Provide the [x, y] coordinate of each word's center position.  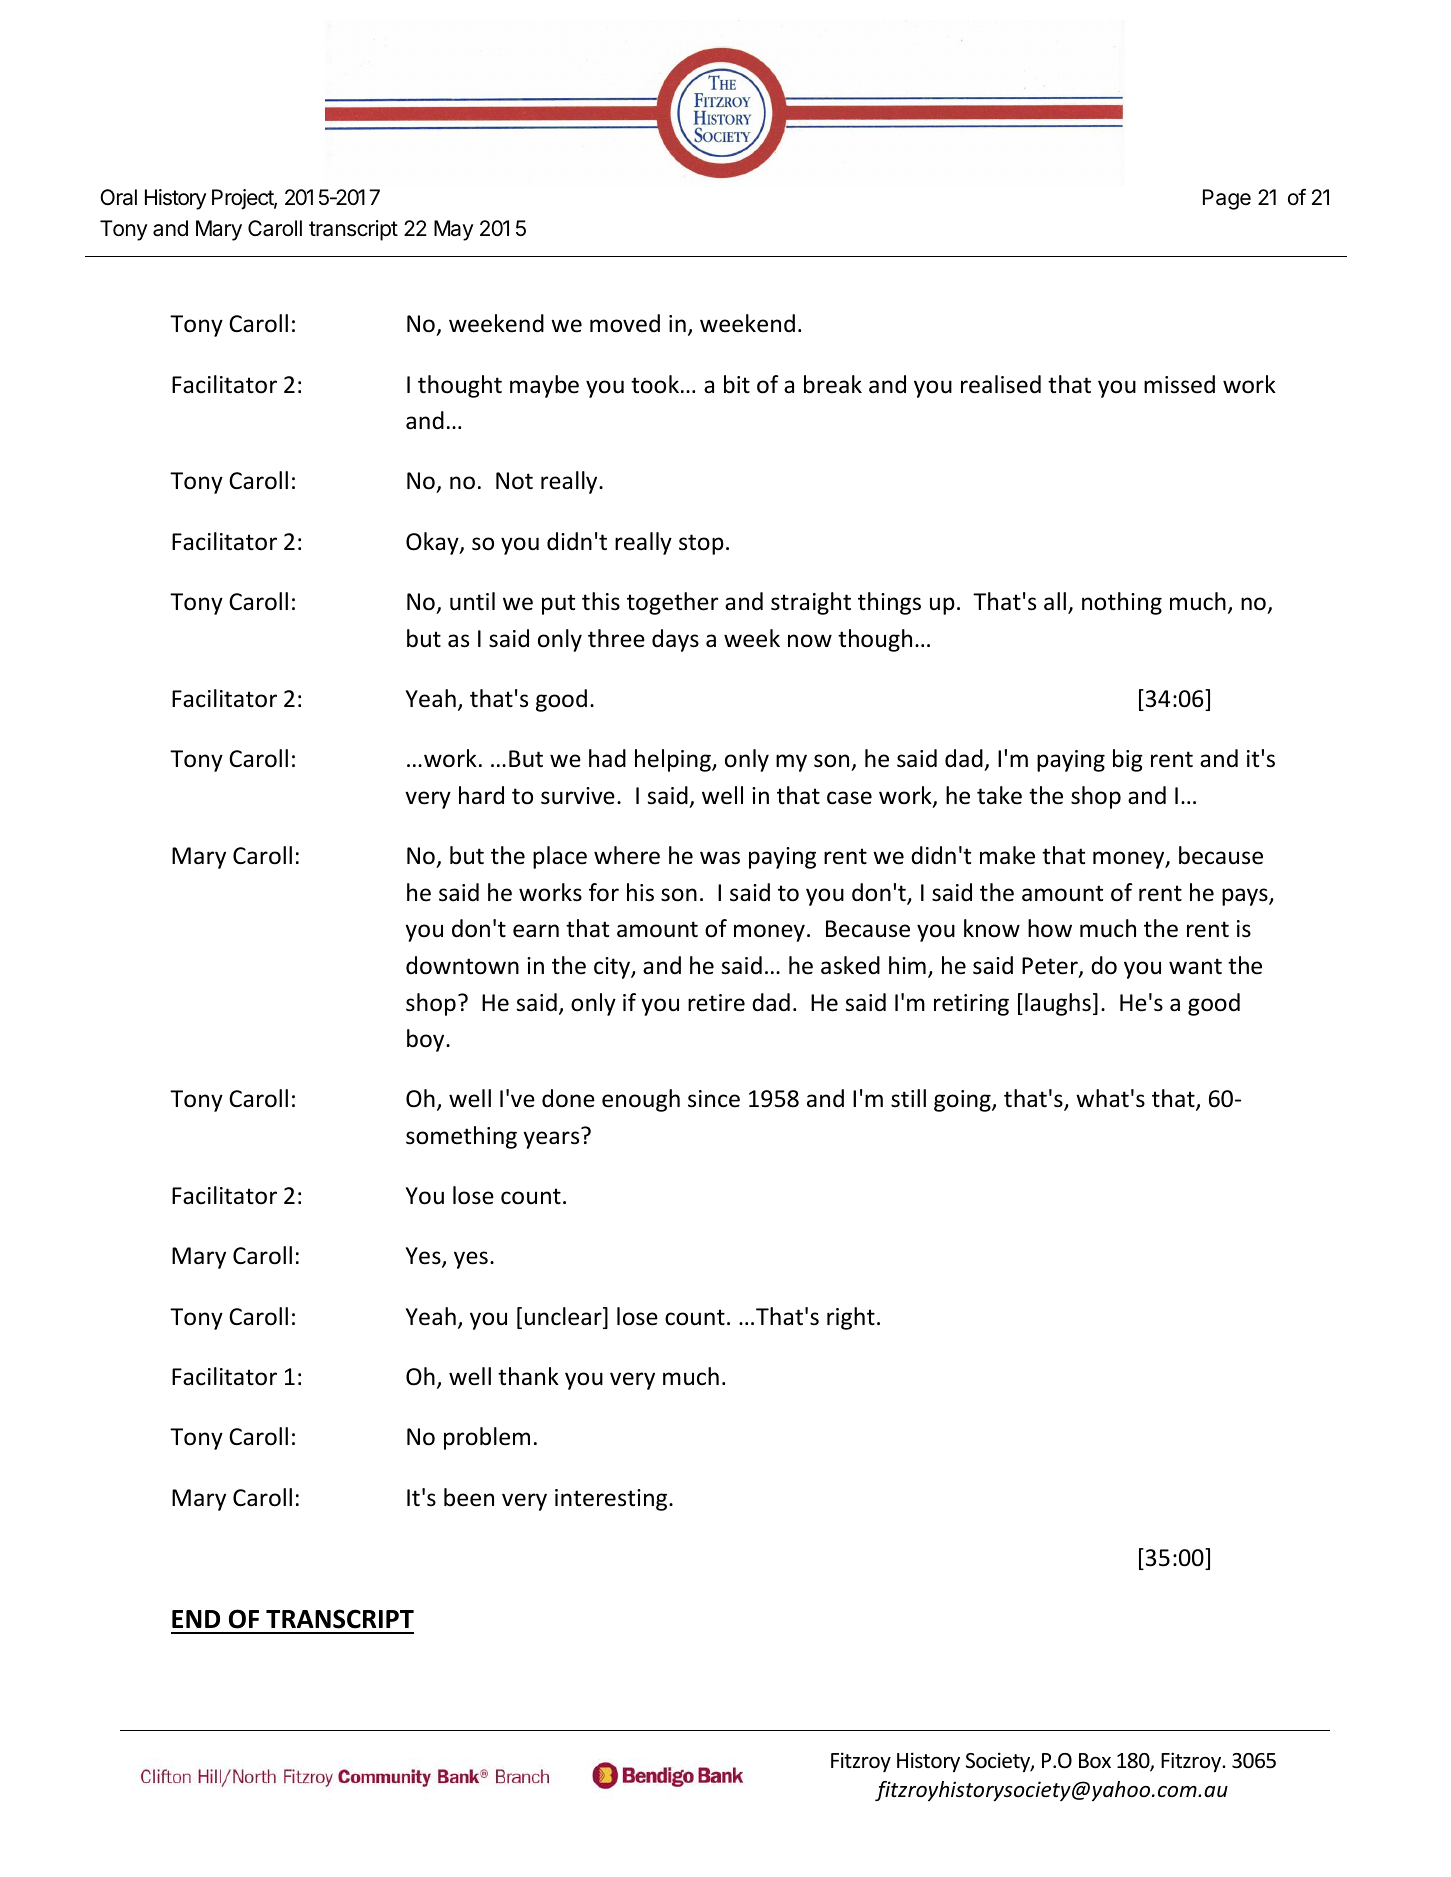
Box [1095, 1761]
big [1128, 760]
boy [427, 1040]
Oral [118, 197]
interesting [612, 1500]
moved [625, 323]
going [963, 1101]
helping [674, 760]
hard [481, 795]
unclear [564, 1317]
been [469, 1497]
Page [1227, 199]
